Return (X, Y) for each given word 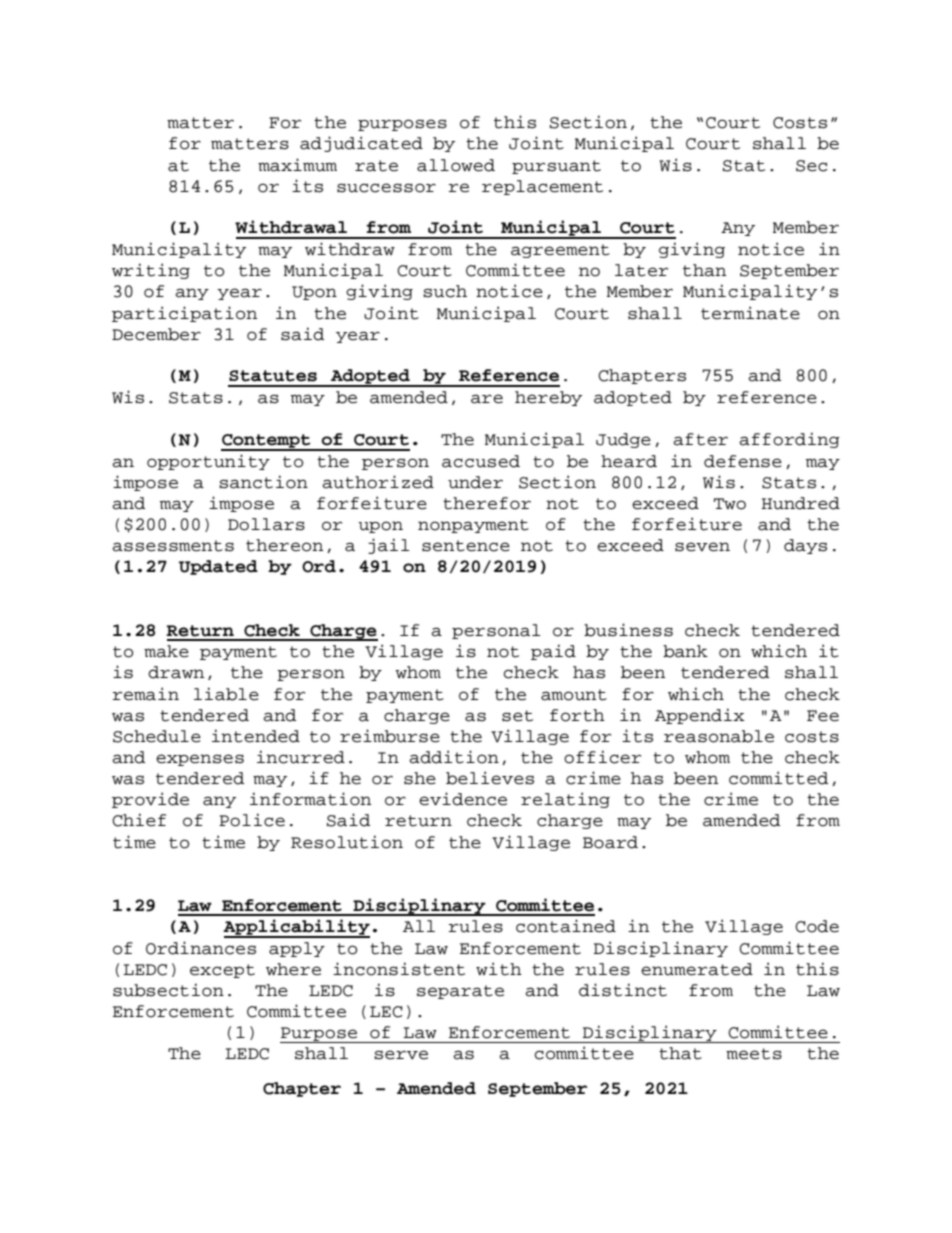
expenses (200, 760)
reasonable (719, 736)
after (700, 439)
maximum (297, 165)
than (704, 270)
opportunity (208, 462)
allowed (456, 165)
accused (481, 461)
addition (454, 757)
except (222, 971)
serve (401, 1055)
